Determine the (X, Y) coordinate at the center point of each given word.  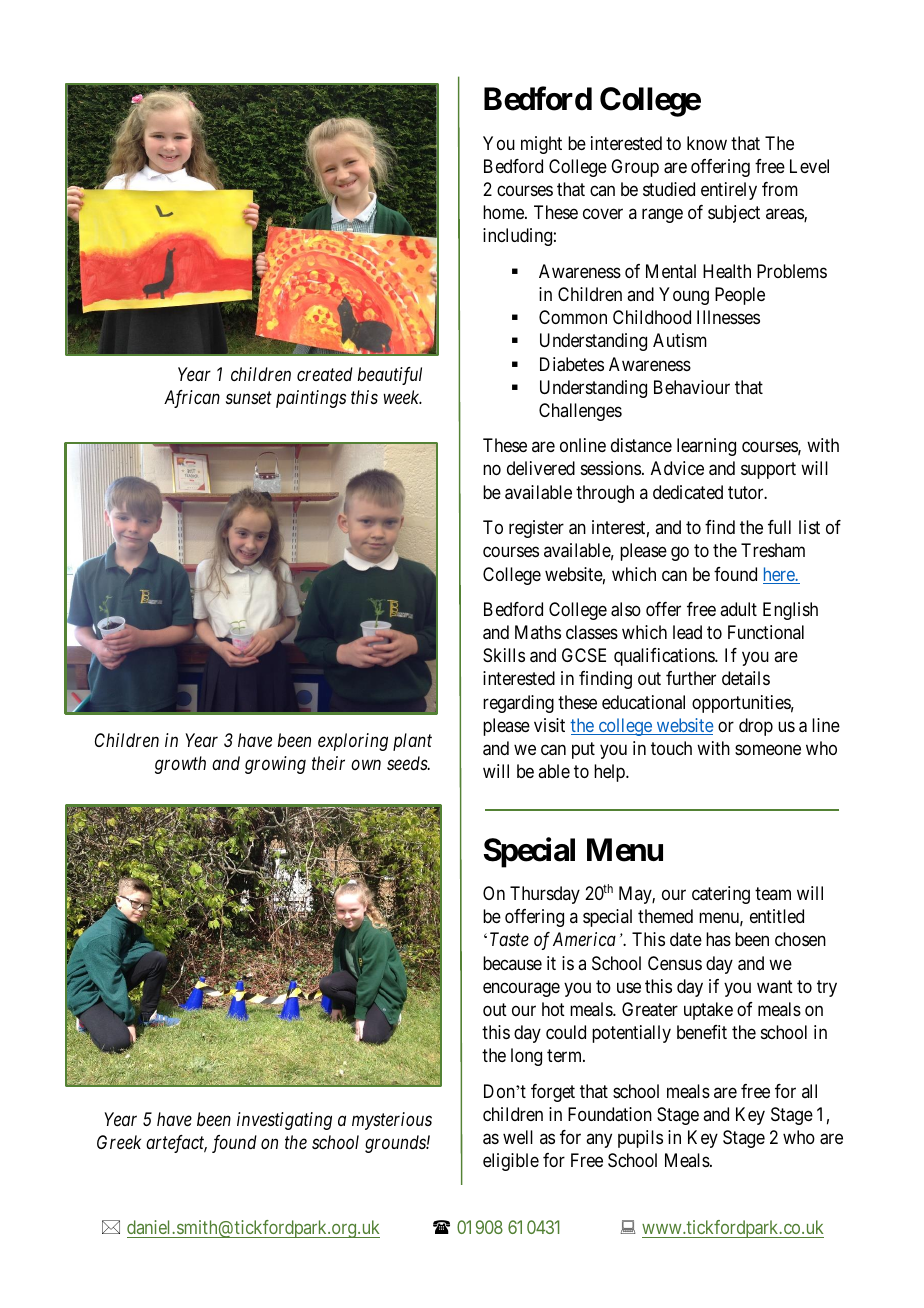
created (325, 374)
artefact (176, 1144)
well (518, 1137)
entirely (729, 191)
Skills (504, 655)
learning (706, 447)
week (402, 397)
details (746, 678)
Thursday (545, 895)
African (192, 399)
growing (275, 765)
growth (180, 765)
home (504, 212)
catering (721, 895)
